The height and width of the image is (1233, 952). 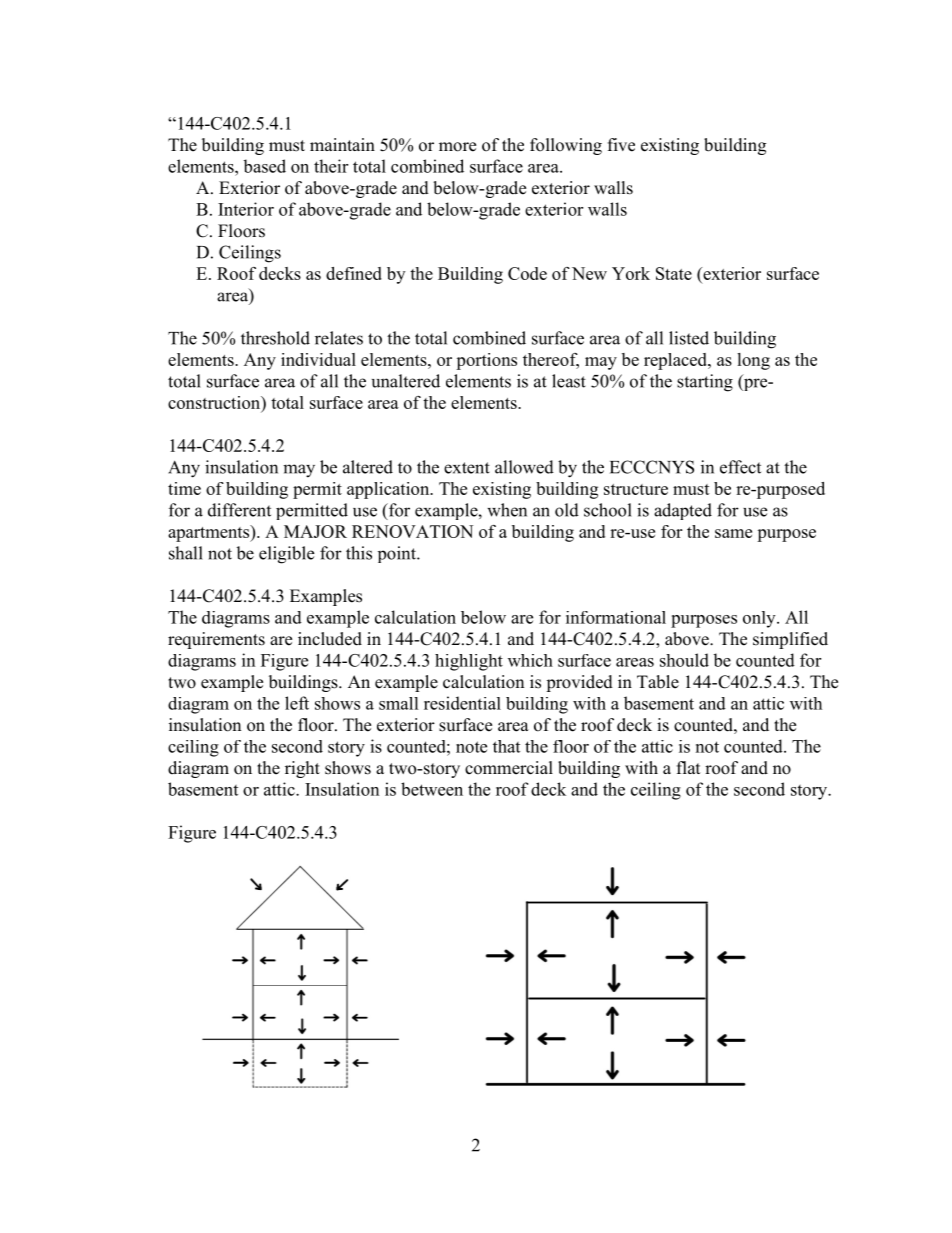 I want to click on extent, so click(x=467, y=468).
